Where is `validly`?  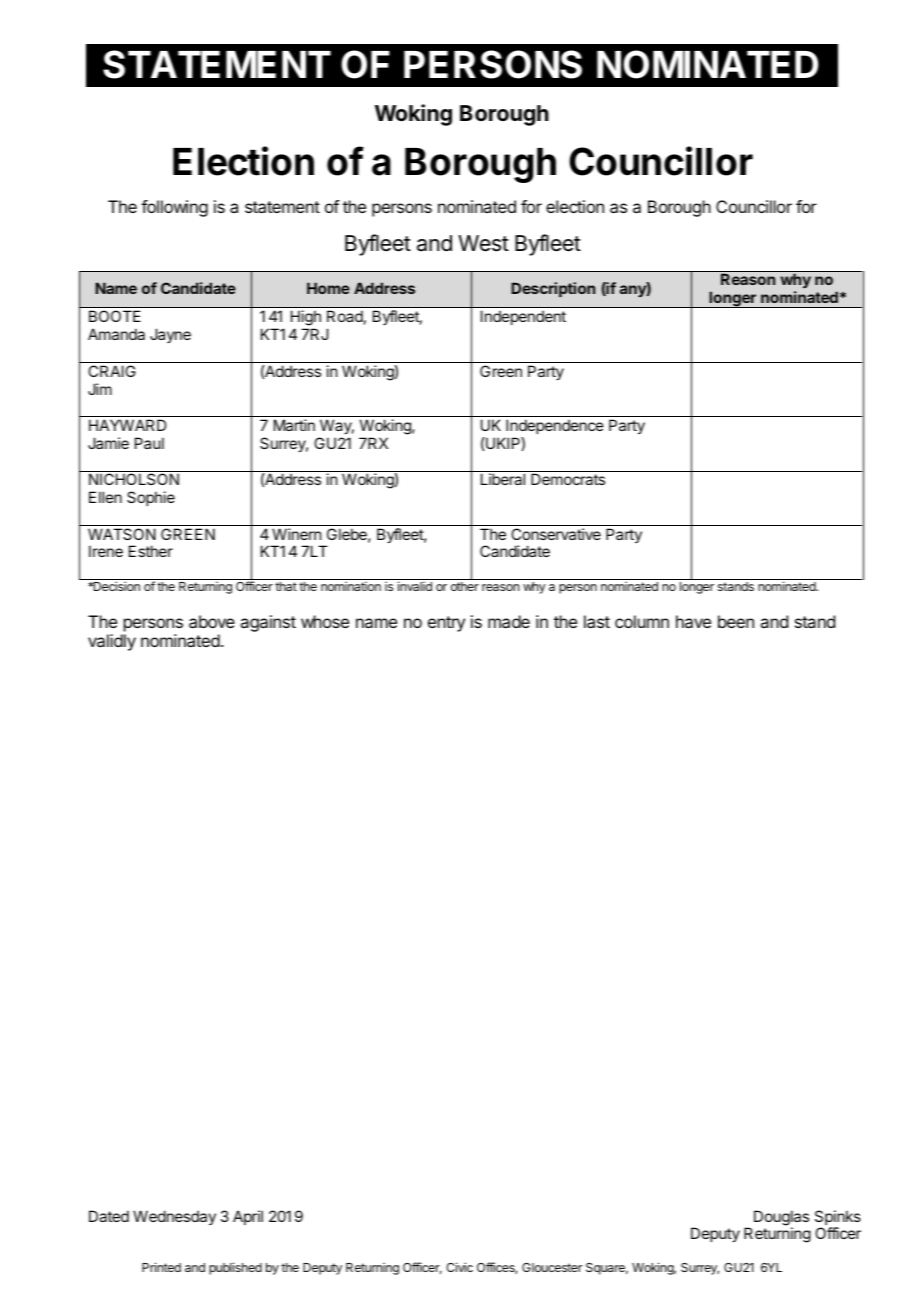 validly is located at coordinates (112, 642).
